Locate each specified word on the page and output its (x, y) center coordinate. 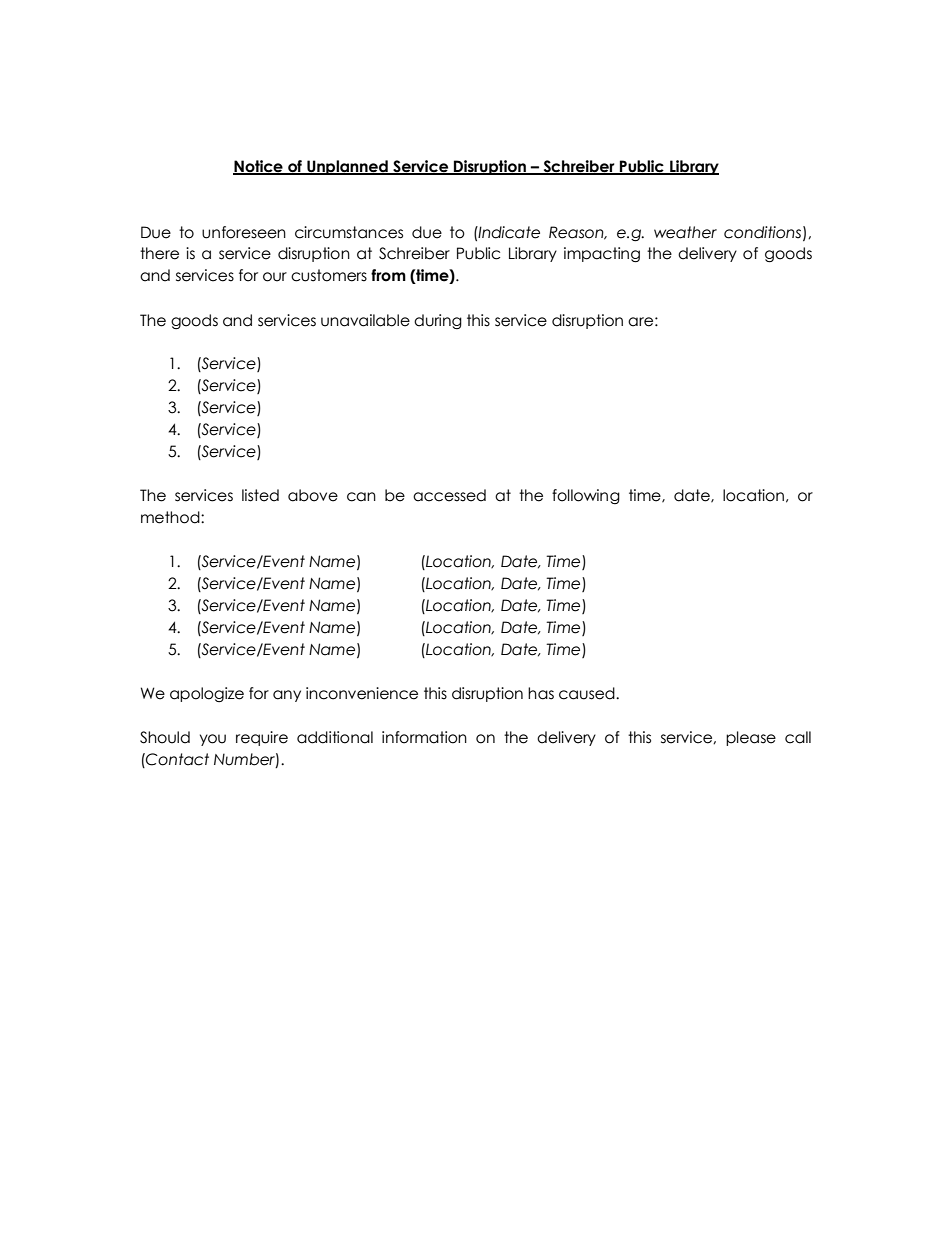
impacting (602, 254)
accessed (449, 495)
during (438, 321)
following (586, 496)
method (171, 517)
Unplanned (347, 167)
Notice (259, 167)
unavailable (365, 320)
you (213, 740)
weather (685, 232)
